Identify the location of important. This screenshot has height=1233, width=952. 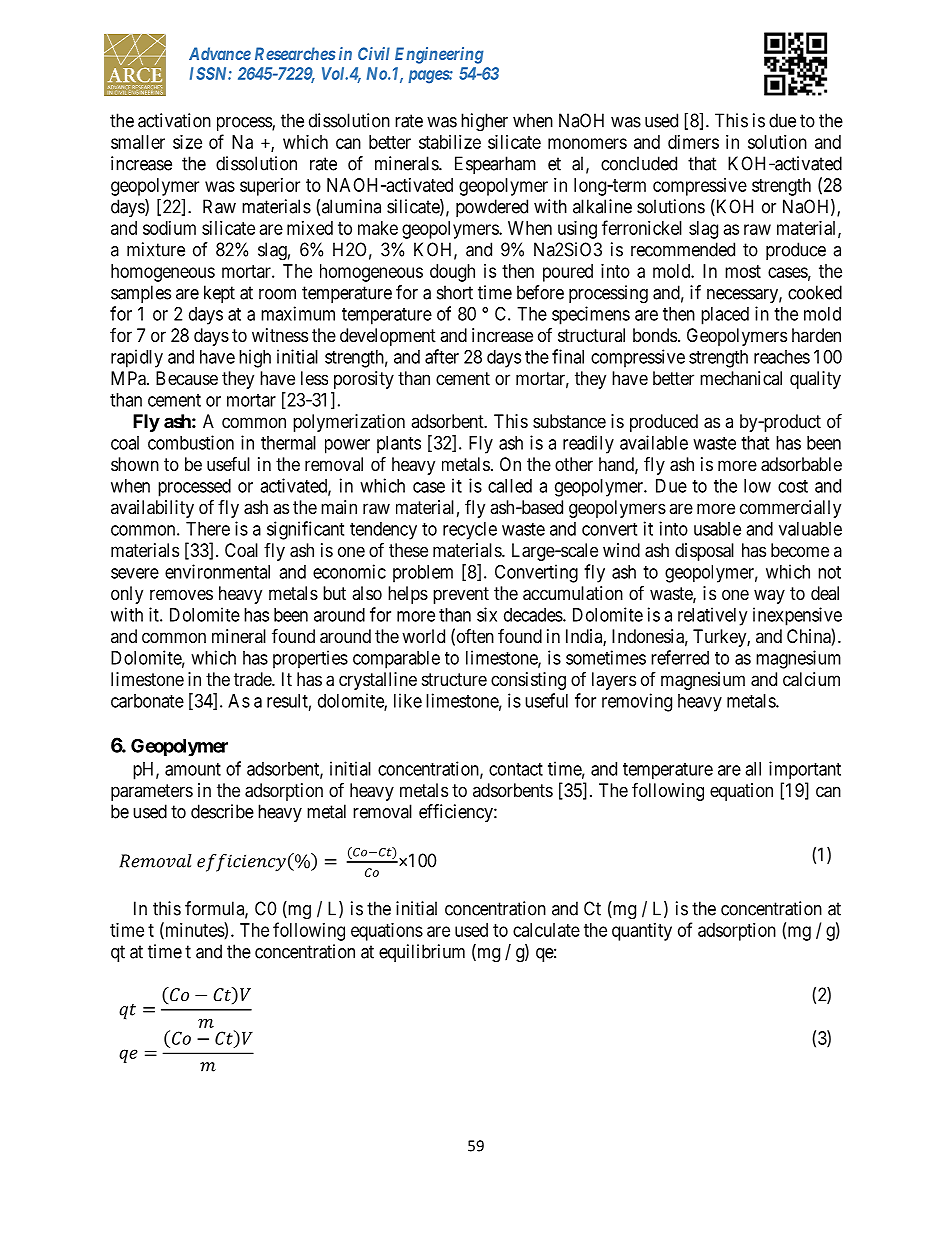
(805, 770).
